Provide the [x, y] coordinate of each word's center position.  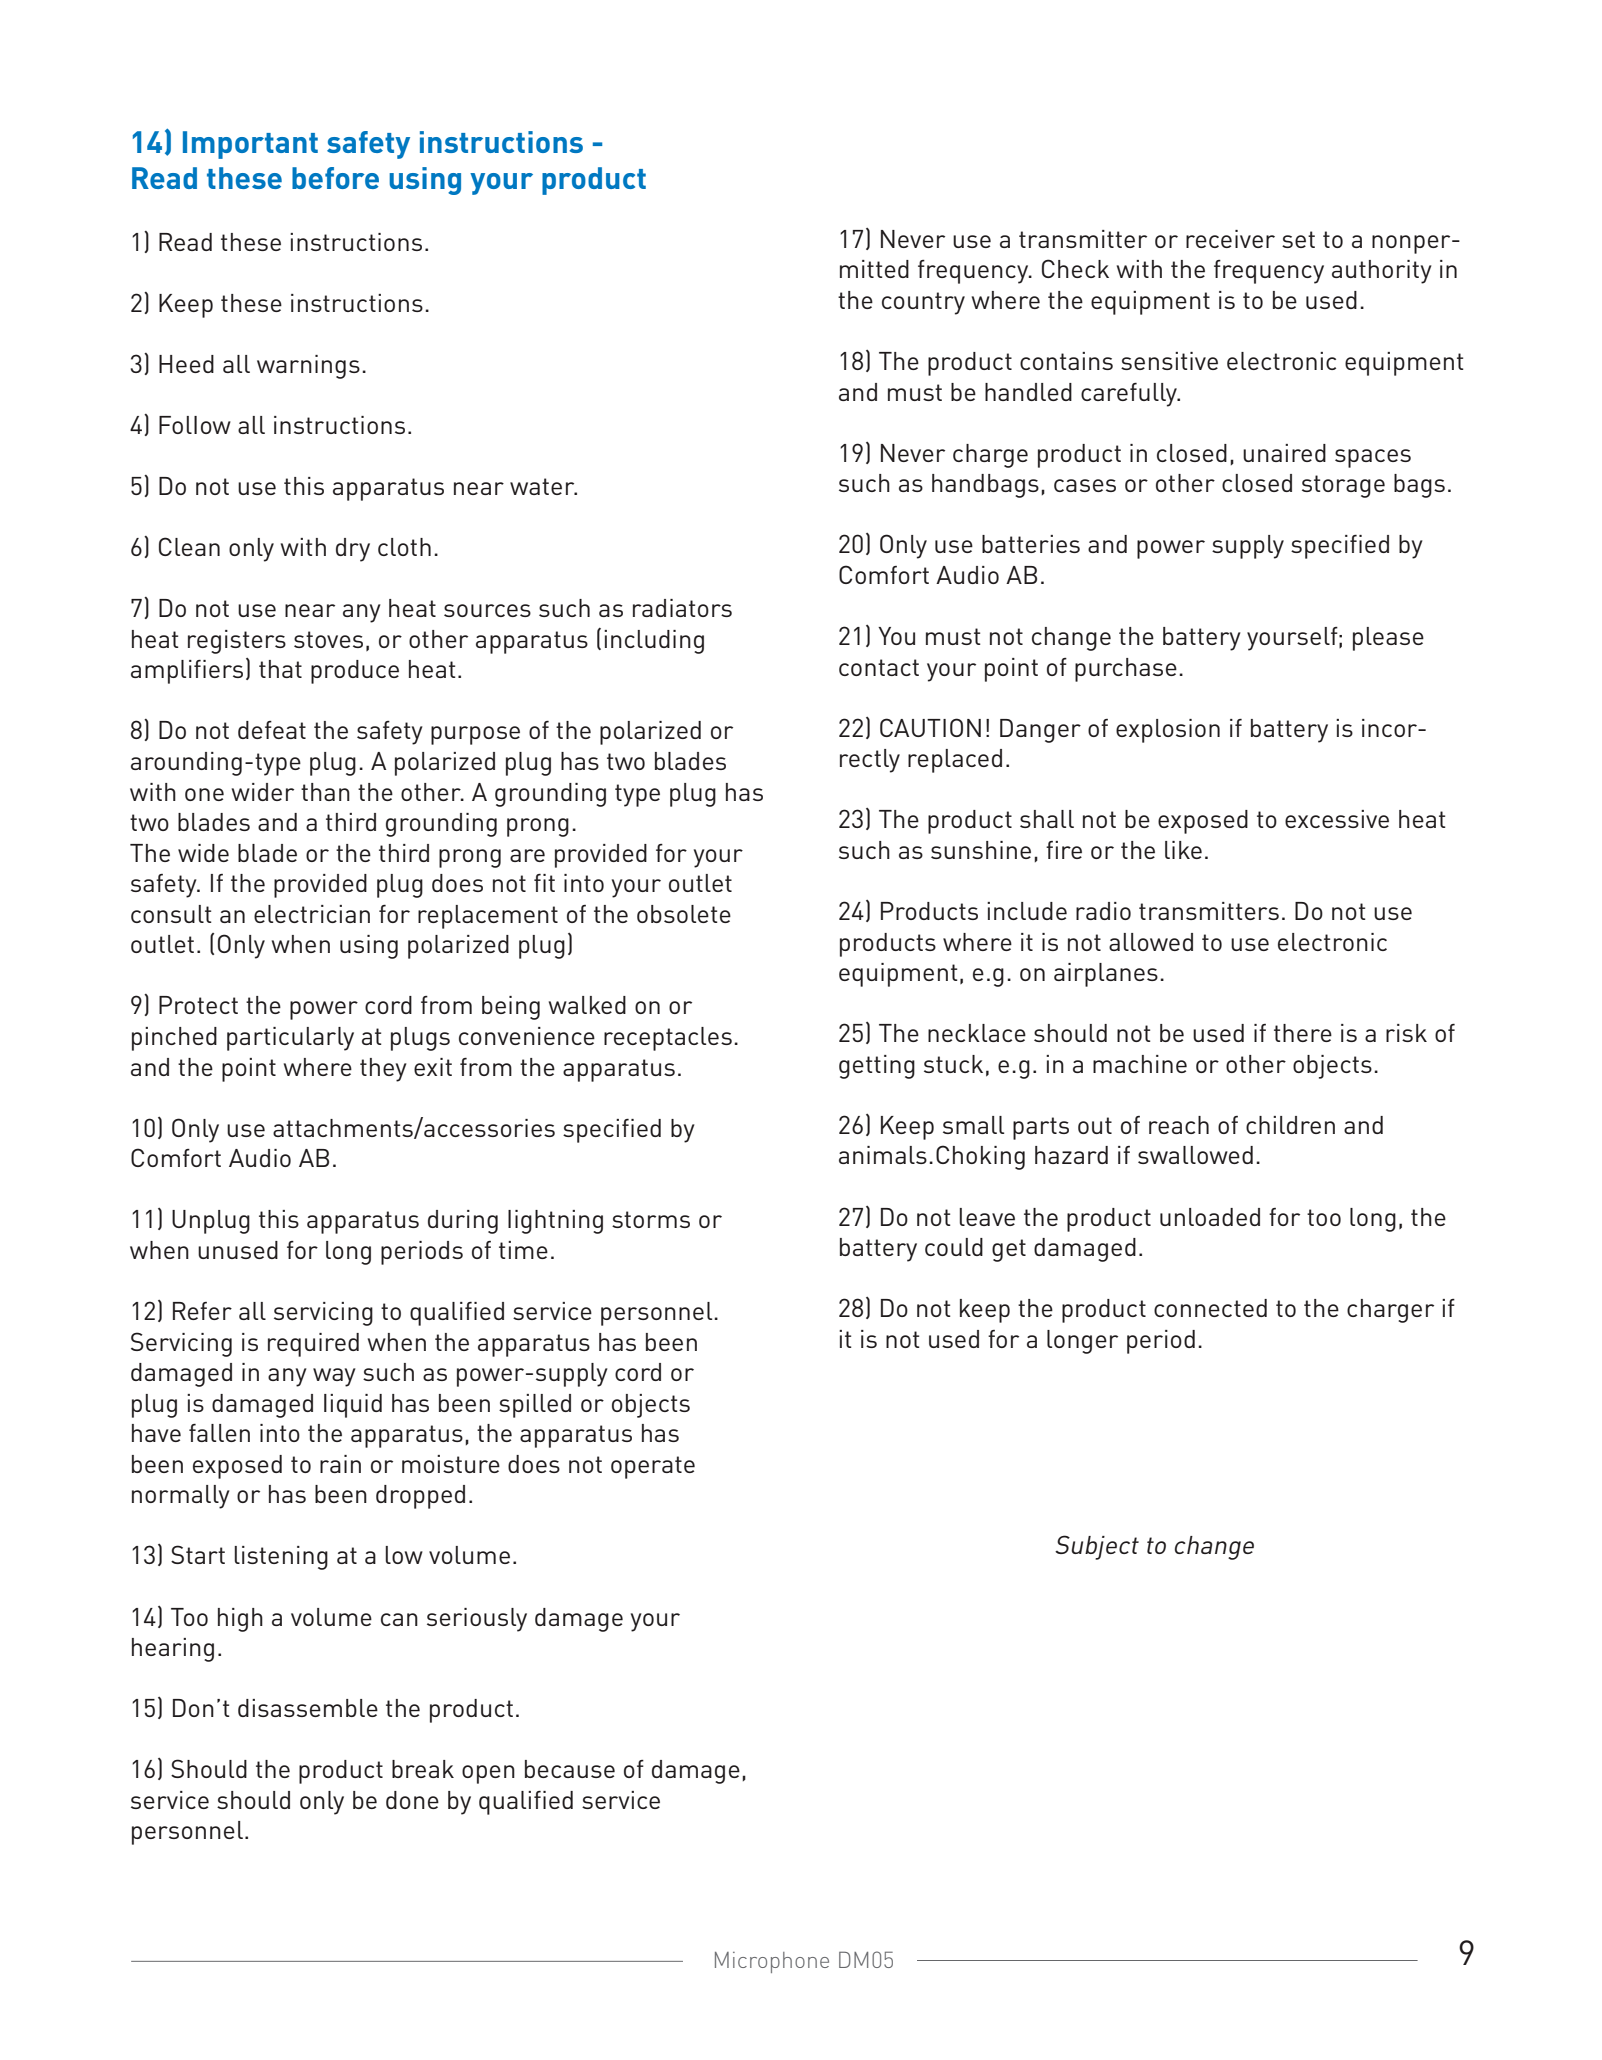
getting [877, 1067]
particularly [290, 1039]
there [1303, 1033]
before [335, 178]
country [923, 303]
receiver [1230, 239]
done [412, 1800]
